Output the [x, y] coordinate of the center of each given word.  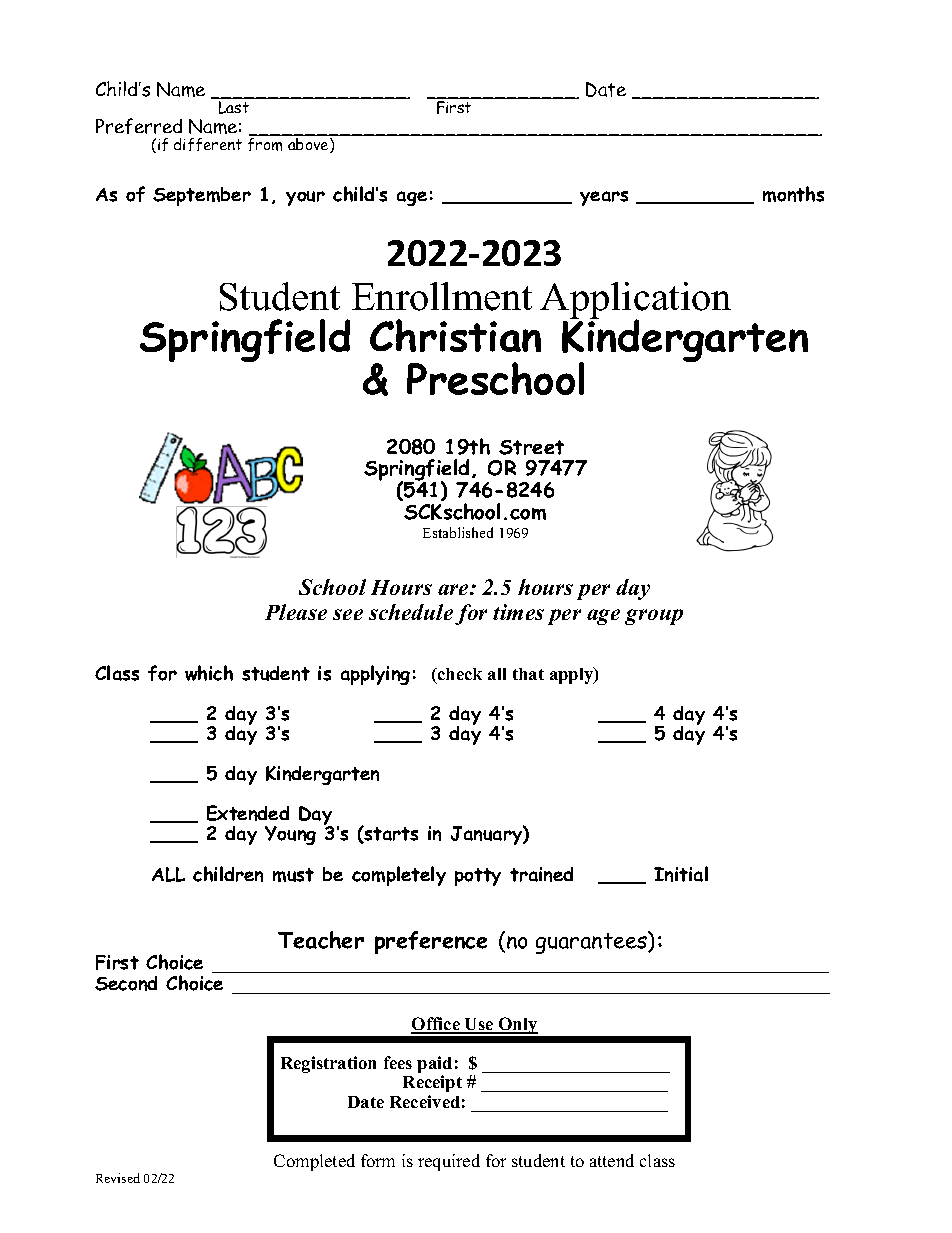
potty [478, 877]
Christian [455, 335]
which [209, 673]
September [202, 196]
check [459, 676]
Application [635, 301]
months [793, 194]
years [604, 198]
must [293, 875]
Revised [118, 1178]
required [449, 1162]
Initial [681, 874]
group [654, 617]
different [208, 144]
